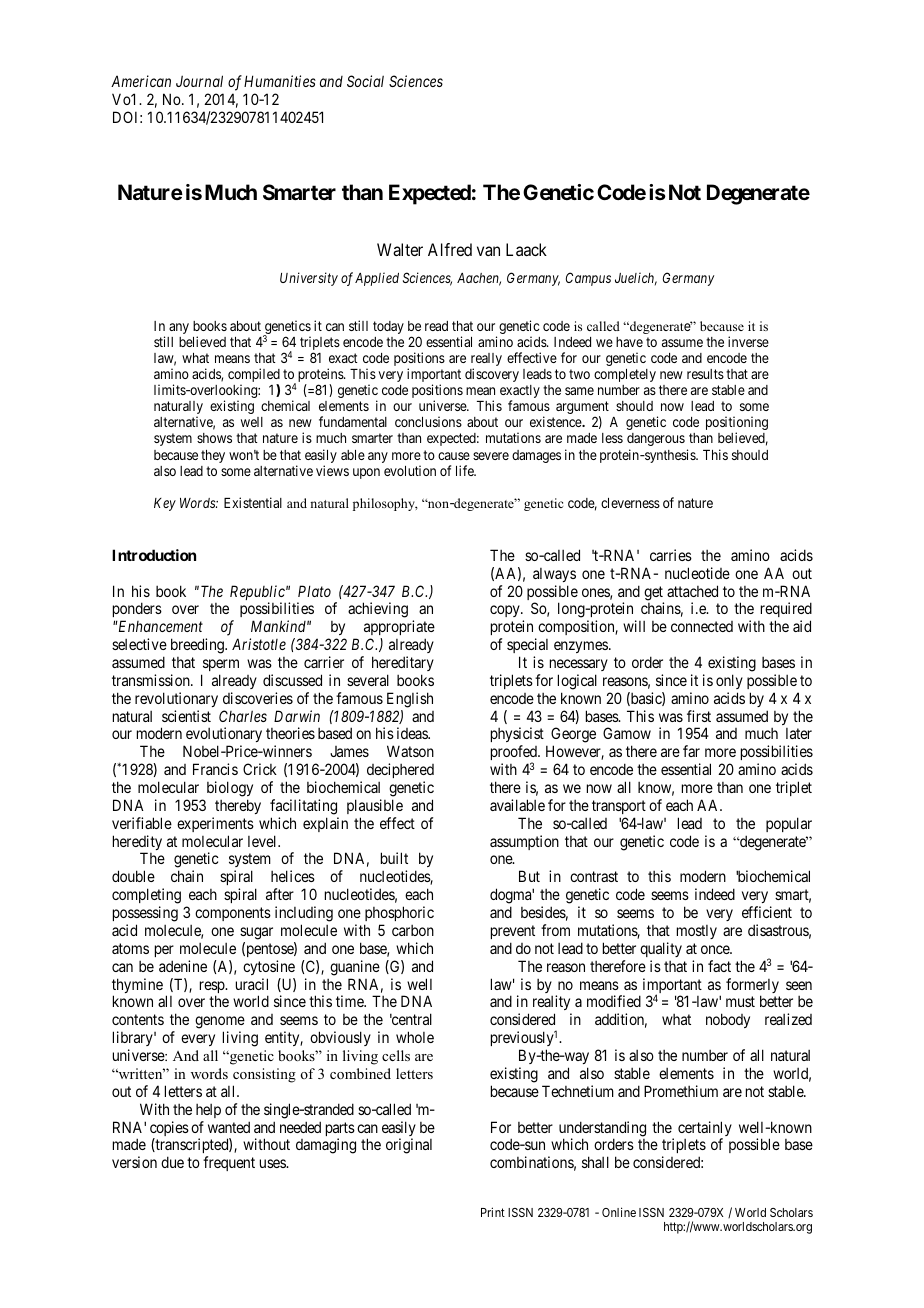  I want to click on Journal, so click(199, 81).
